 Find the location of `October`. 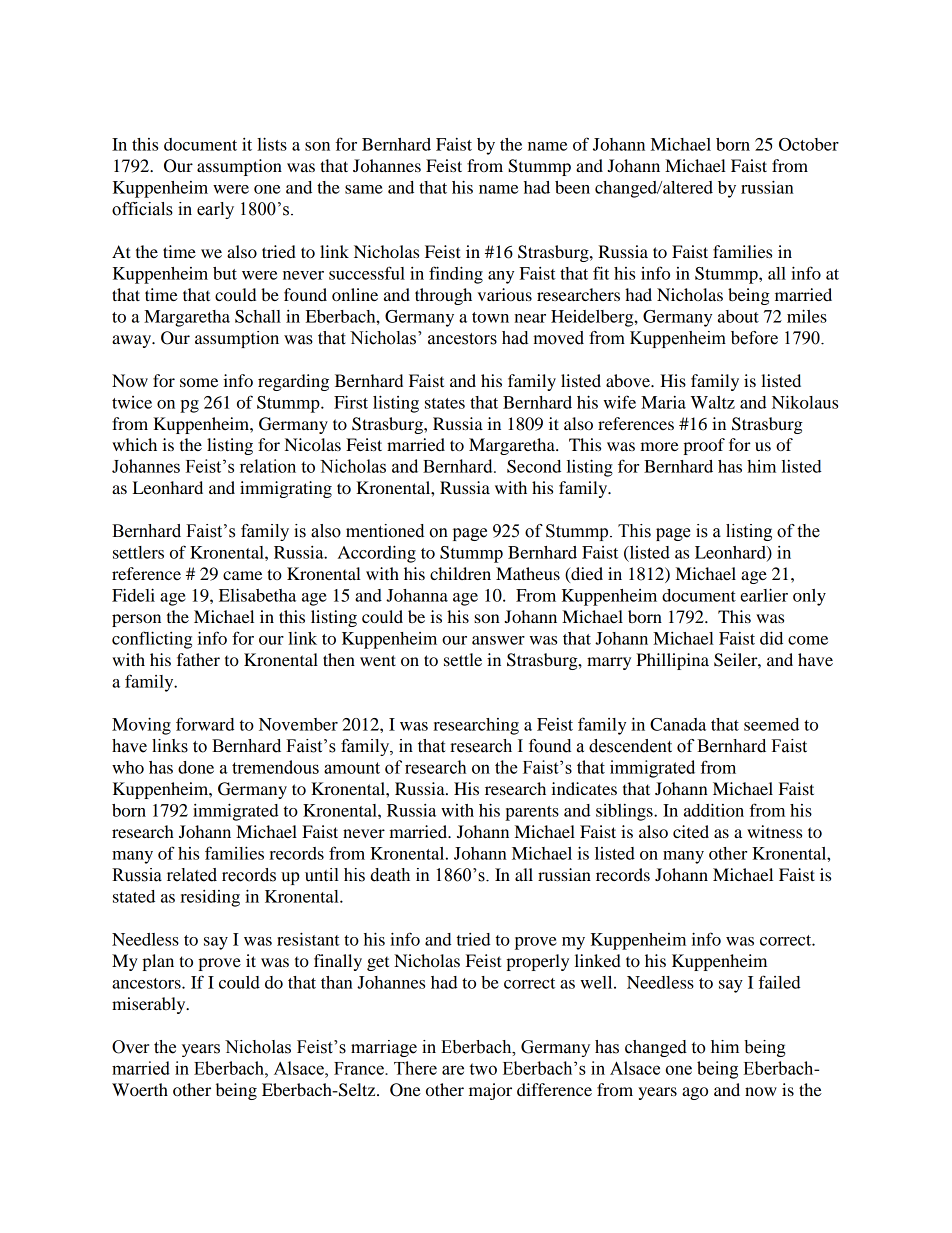

October is located at coordinates (809, 144).
